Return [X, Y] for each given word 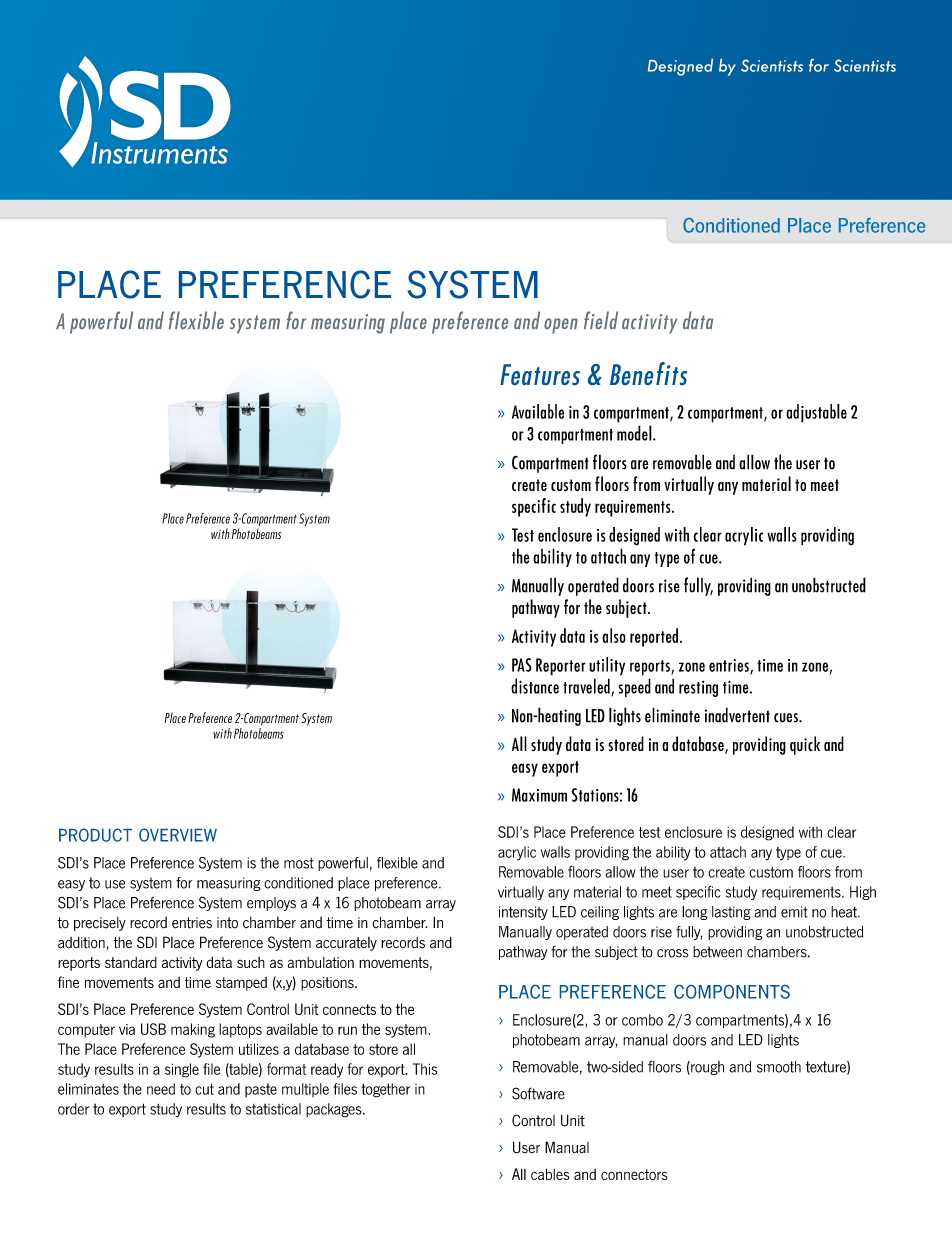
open [561, 326]
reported [654, 637]
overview [178, 835]
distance [535, 686]
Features [540, 374]
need [161, 1089]
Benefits [648, 373]
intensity [523, 913]
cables [550, 1174]
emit [794, 912]
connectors [634, 1174]
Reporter [561, 667]
